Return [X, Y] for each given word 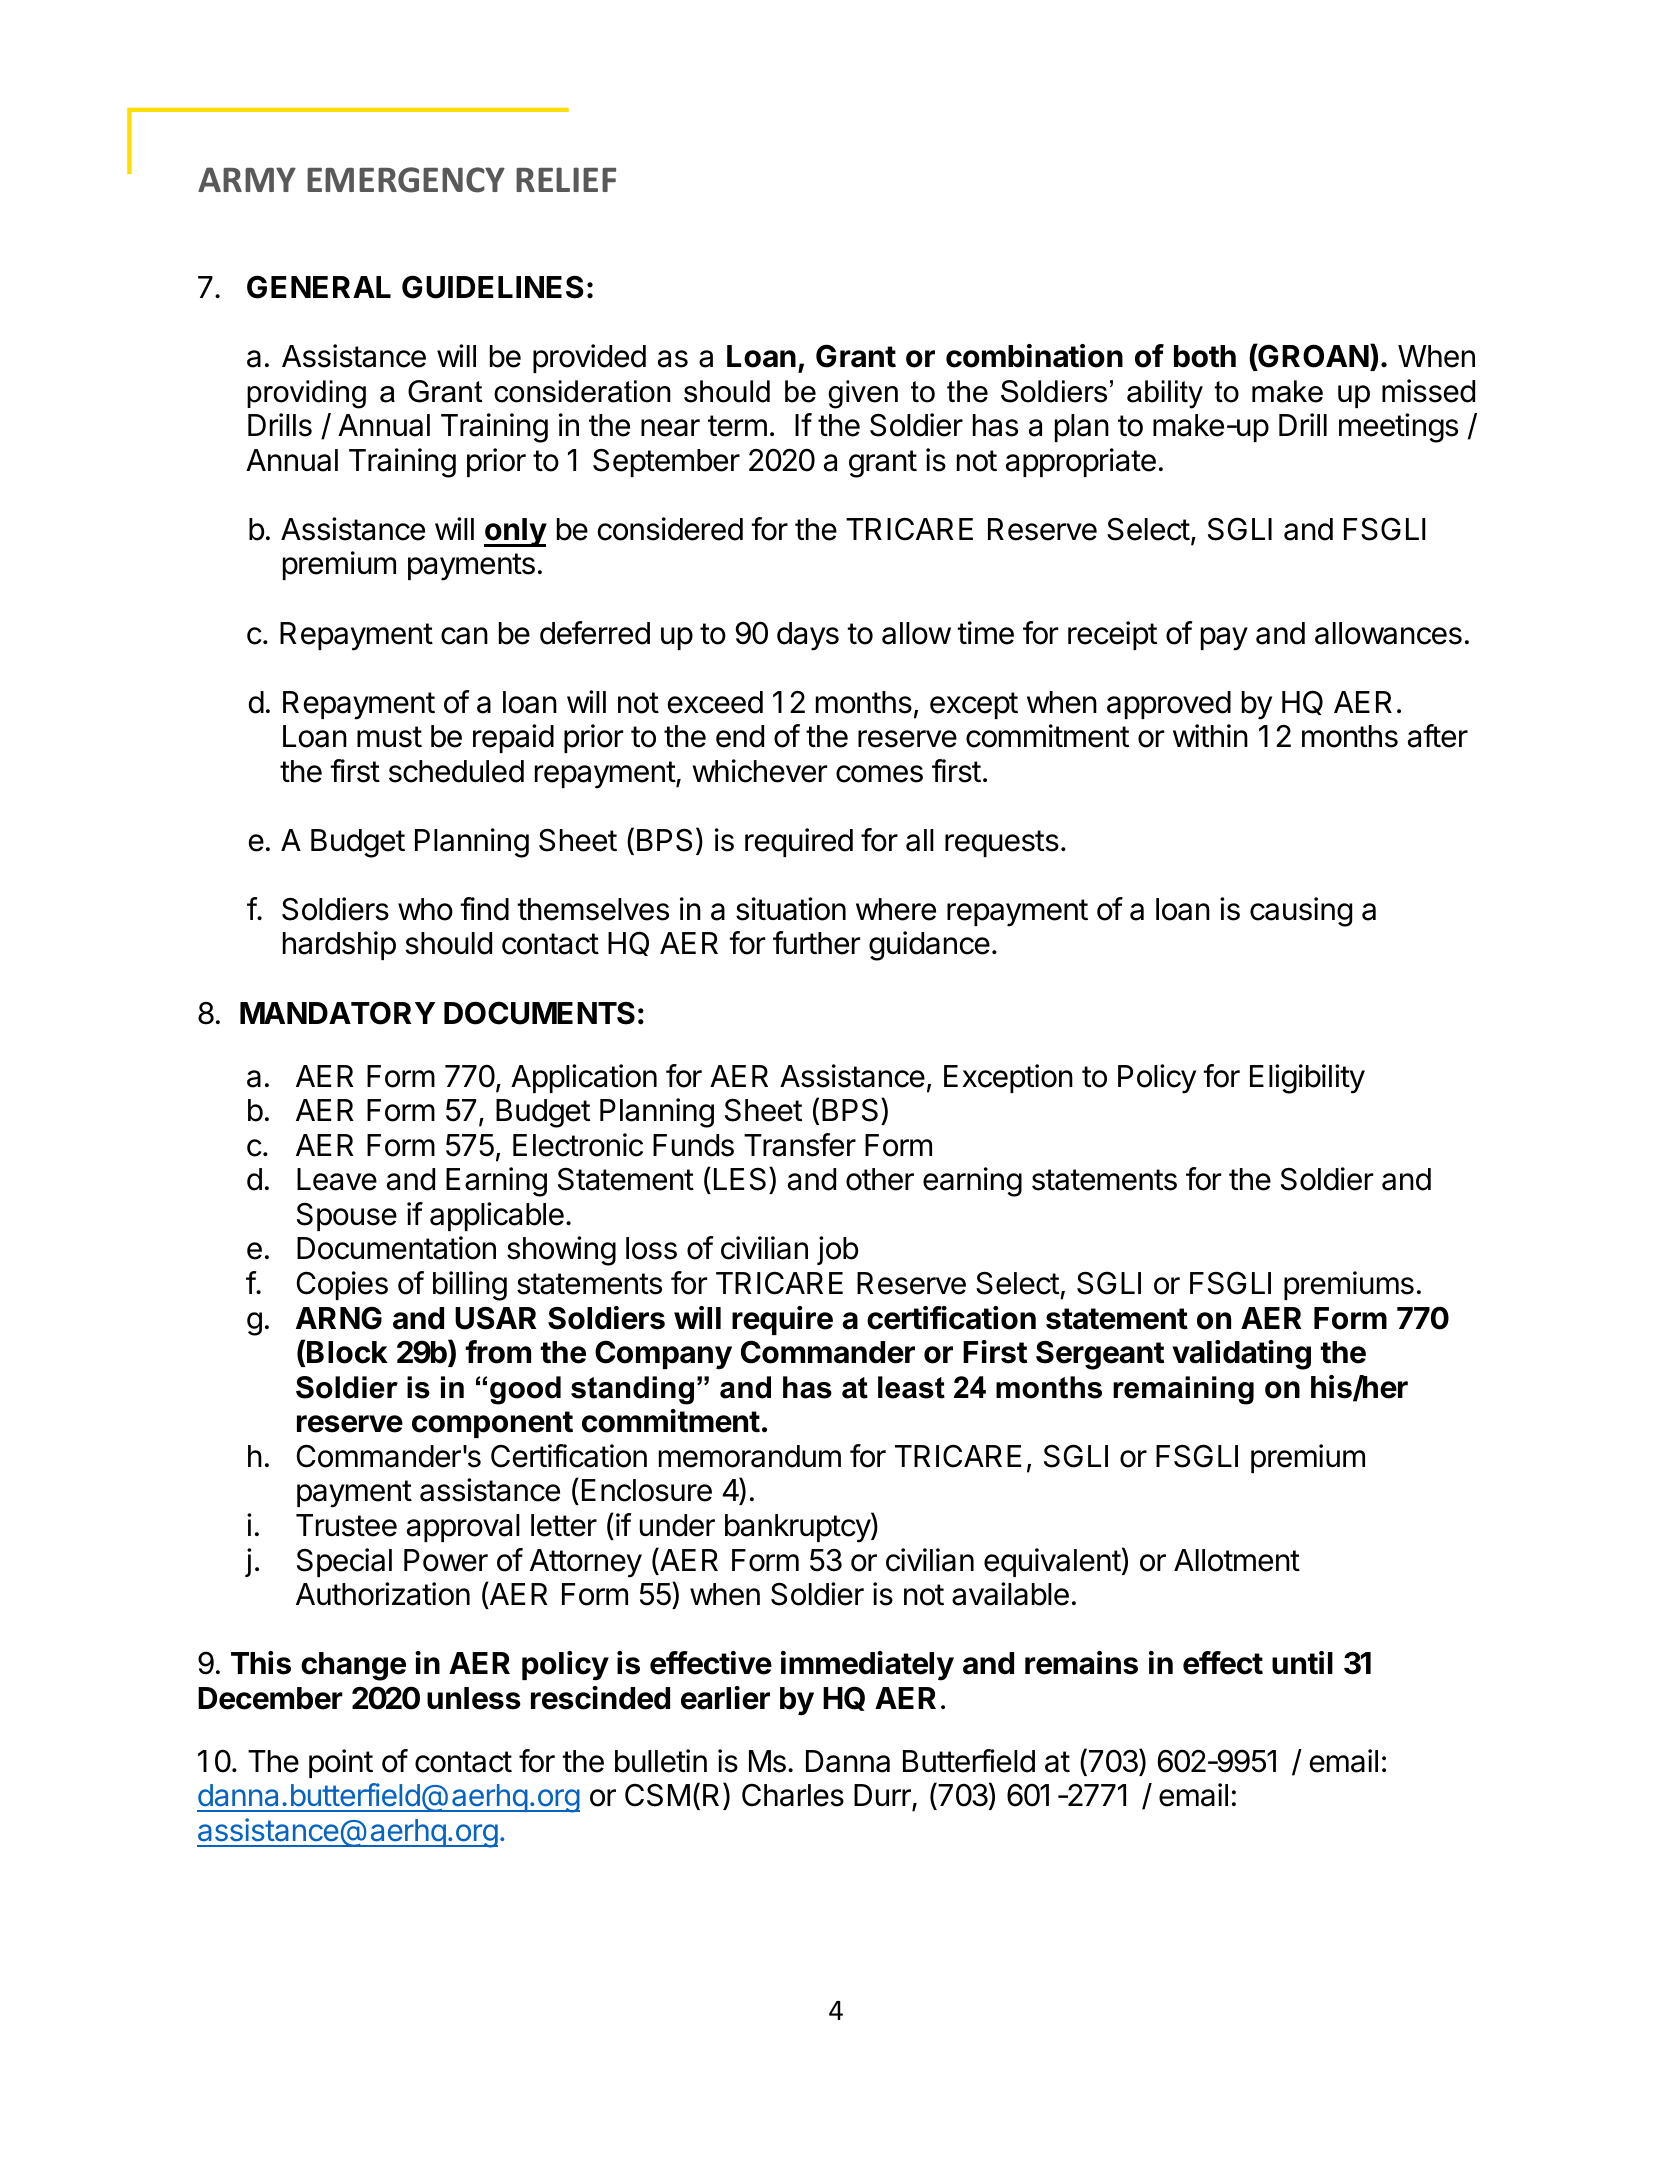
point [341, 1763]
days [808, 636]
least [911, 1387]
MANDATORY [337, 1013]
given [863, 394]
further [816, 943]
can [464, 636]
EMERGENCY [406, 180]
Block [347, 1352]
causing [1301, 912]
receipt [1112, 635]
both [1205, 356]
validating [1241, 1355]
